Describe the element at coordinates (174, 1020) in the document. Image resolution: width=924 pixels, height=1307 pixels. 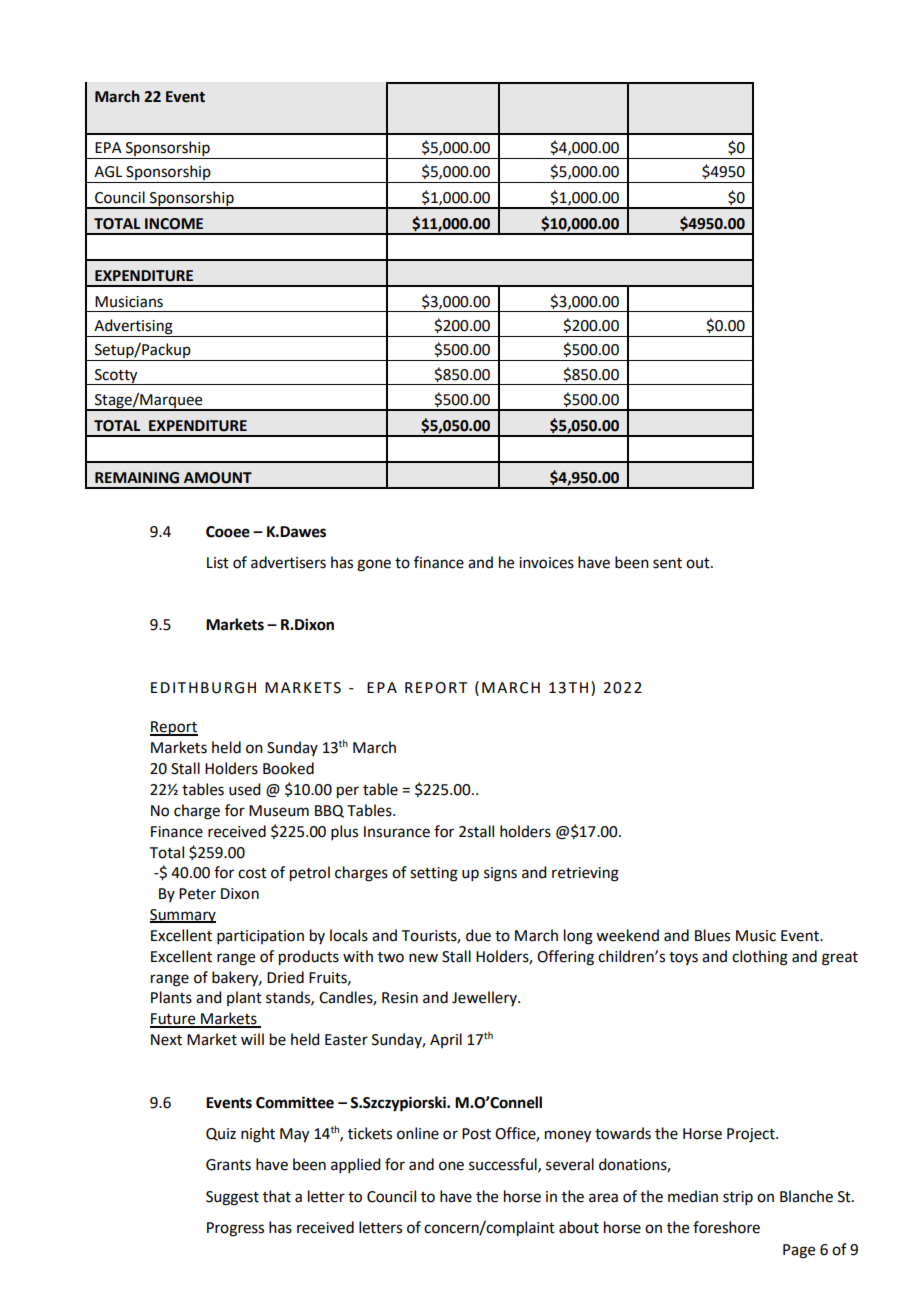
I see `Future` at that location.
